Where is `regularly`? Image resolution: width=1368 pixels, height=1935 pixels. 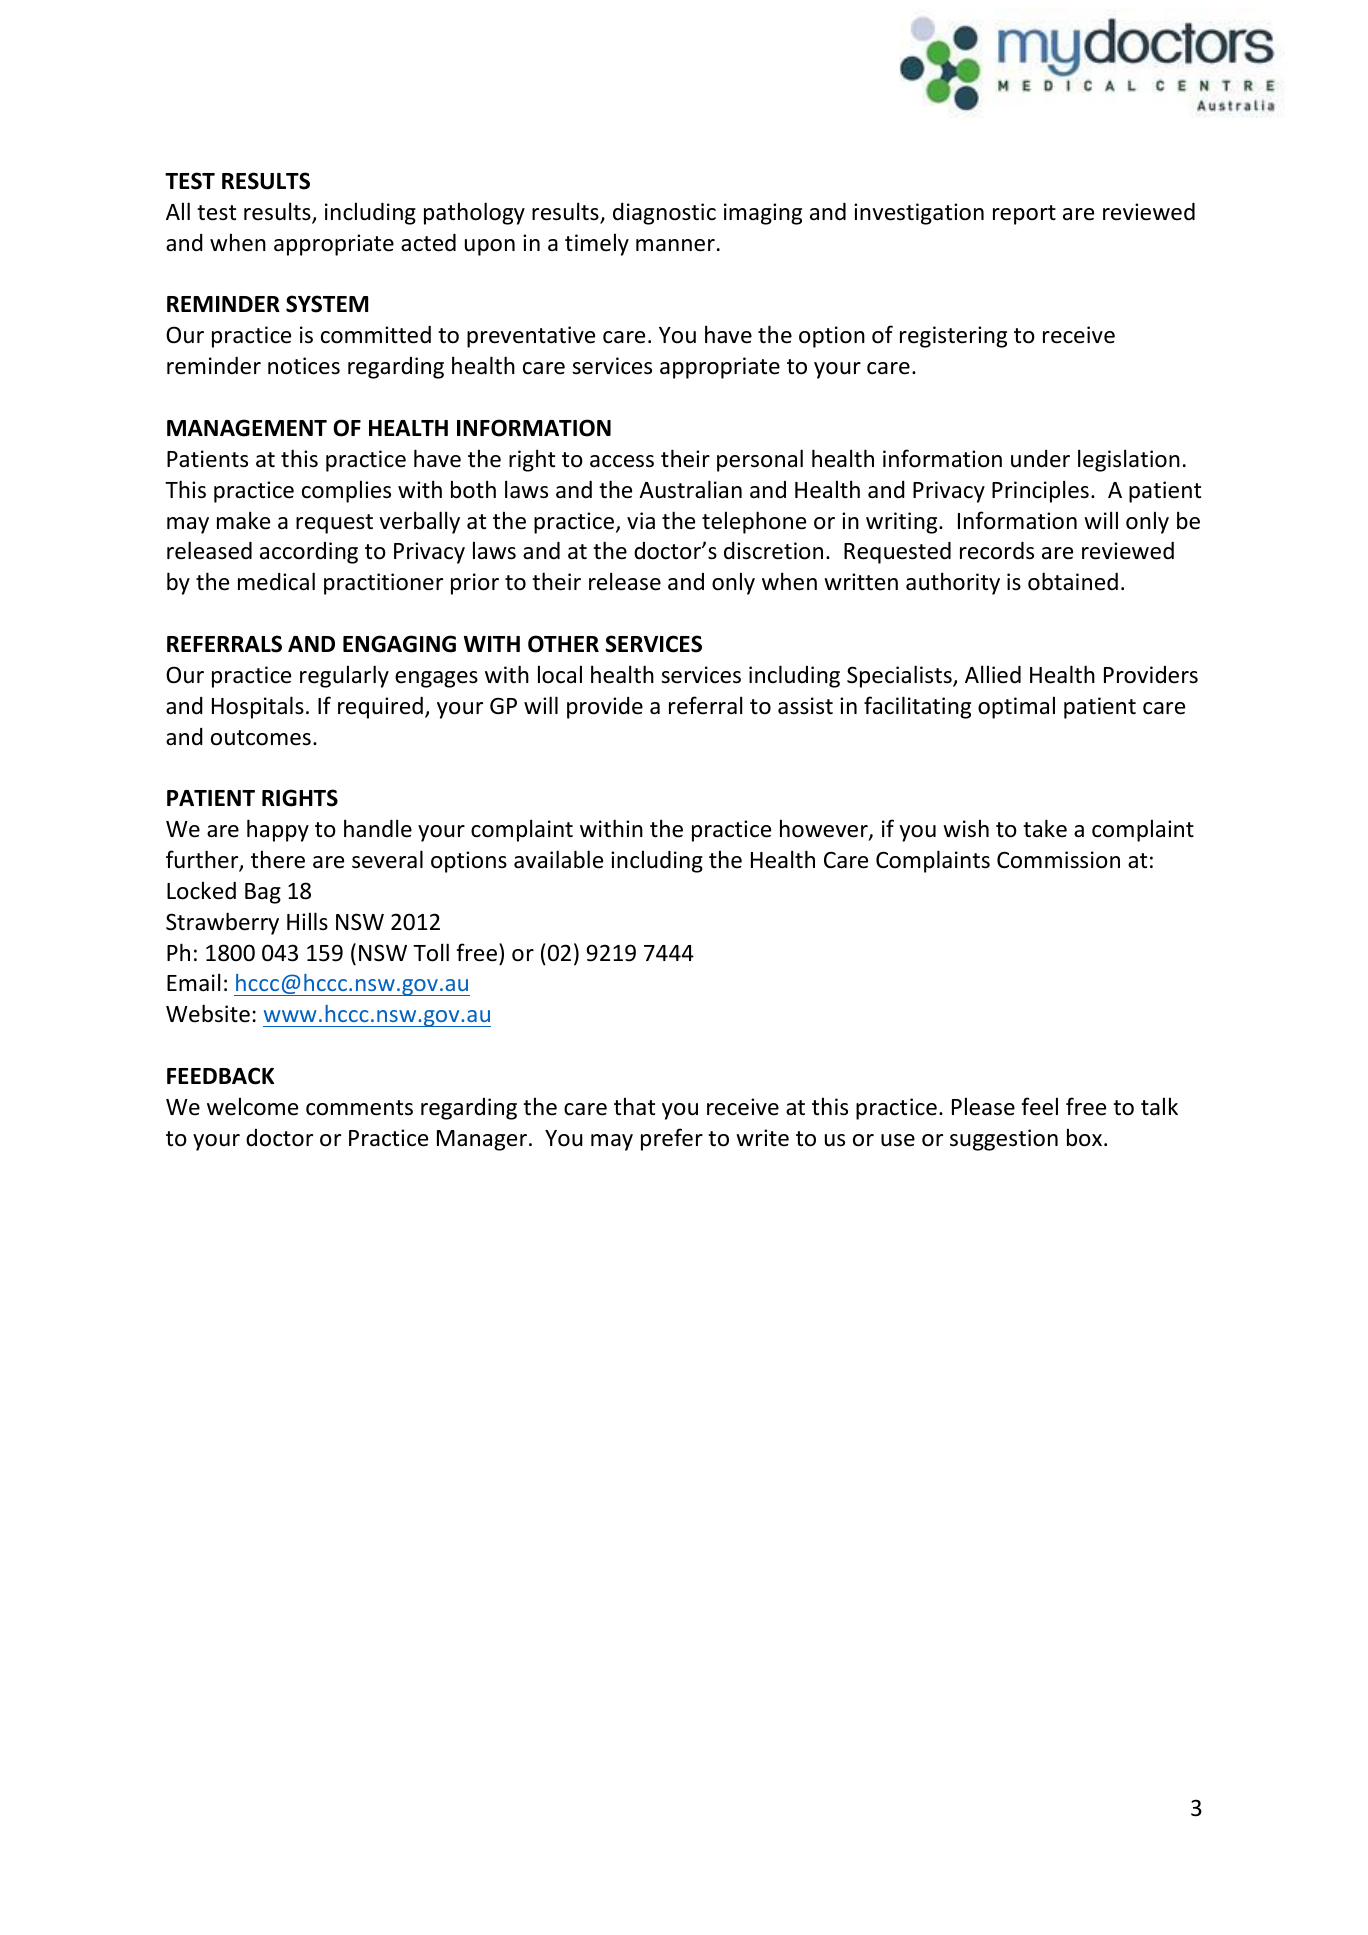 regularly is located at coordinates (344, 676).
